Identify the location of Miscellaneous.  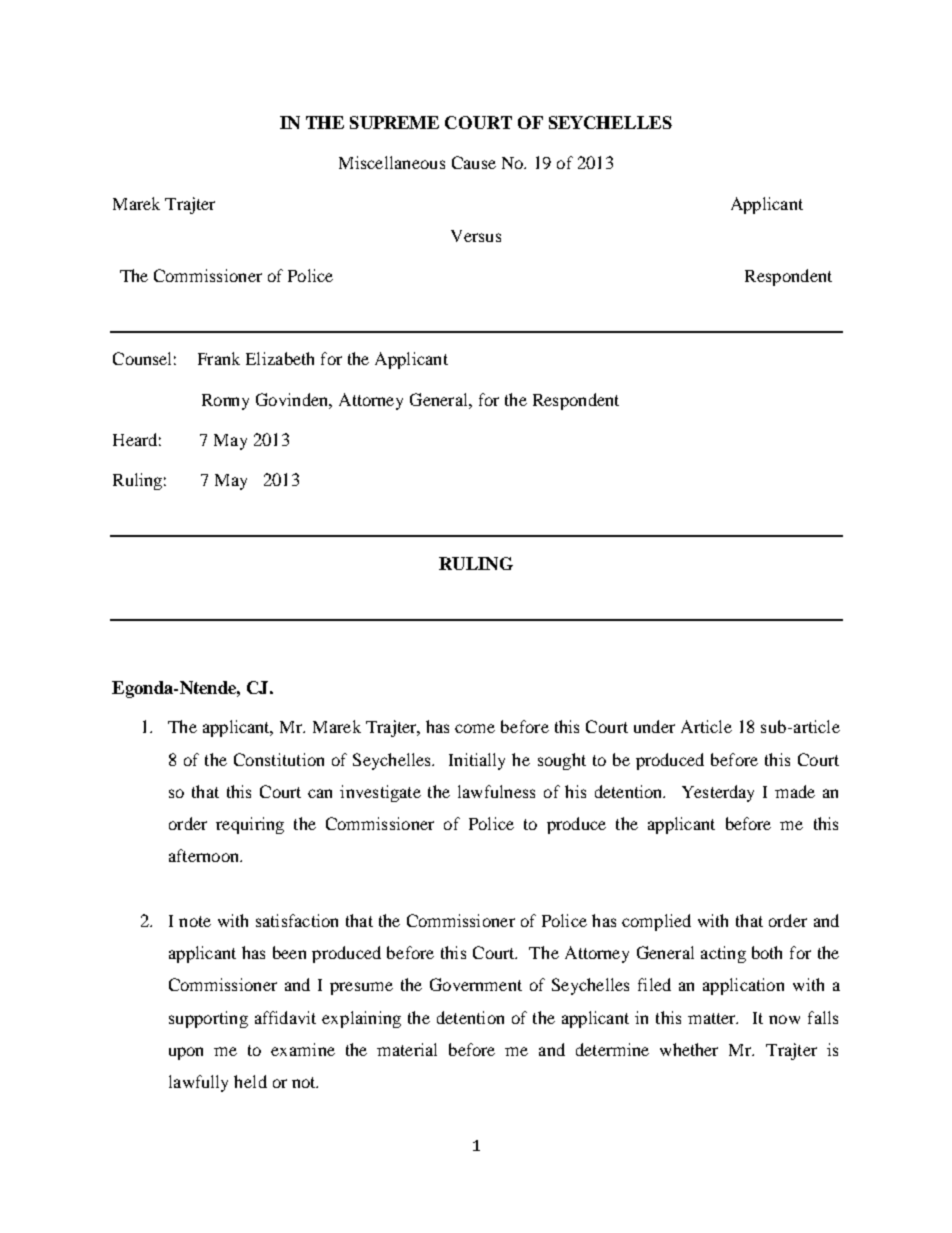
(392, 162).
